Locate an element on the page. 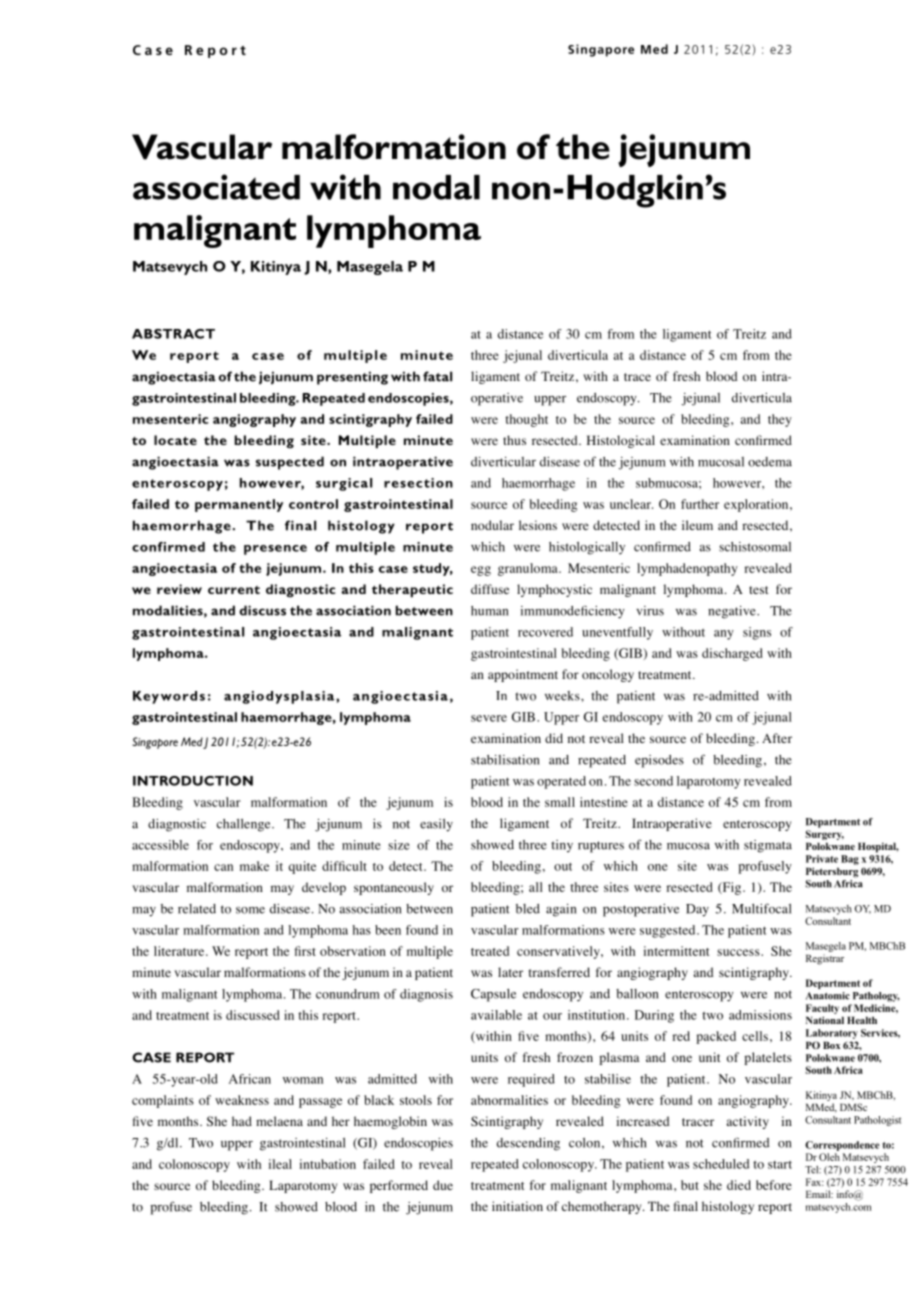  appointment is located at coordinates (523, 675).
